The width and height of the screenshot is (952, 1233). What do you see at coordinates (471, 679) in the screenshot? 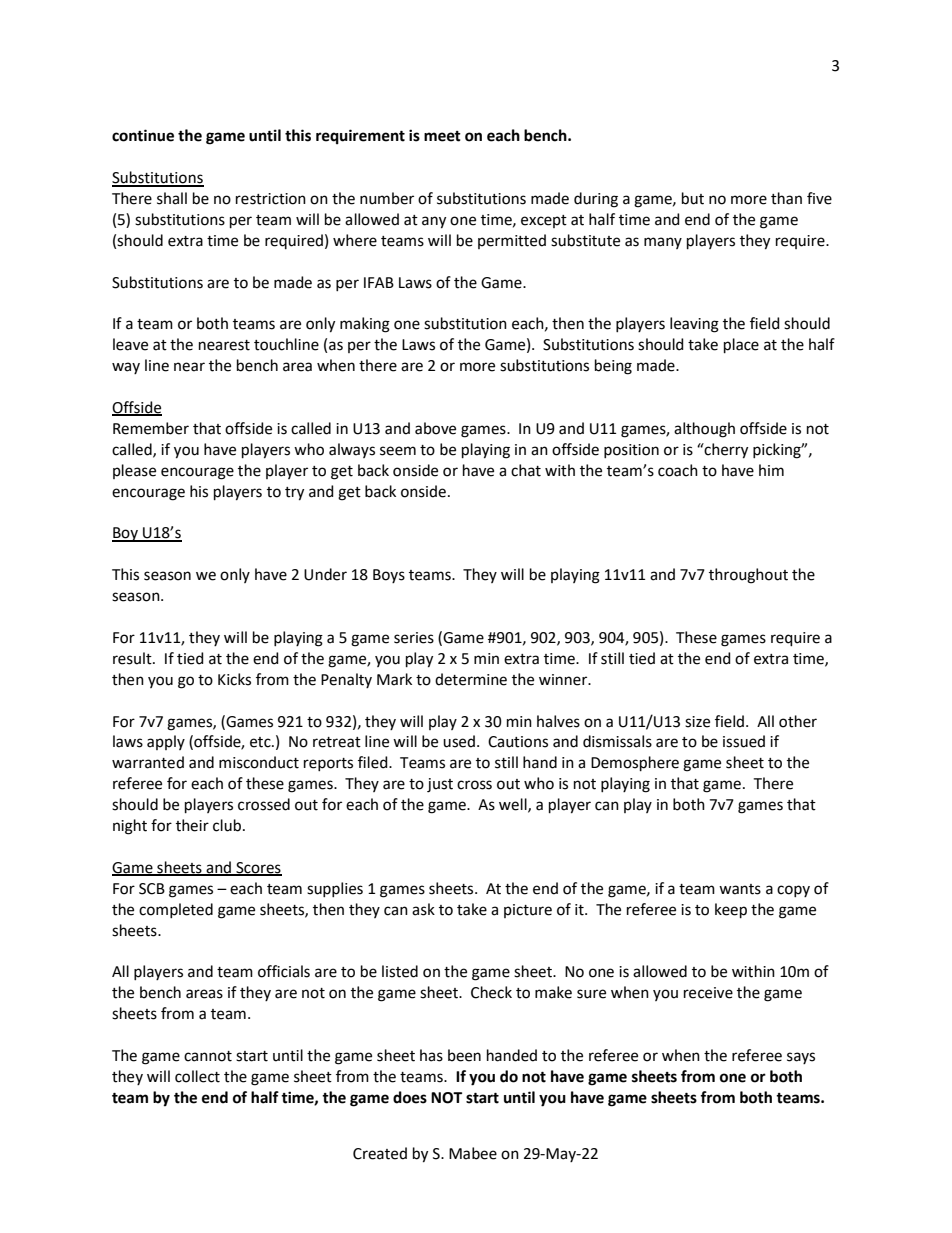
I see `determine` at bounding box center [471, 679].
